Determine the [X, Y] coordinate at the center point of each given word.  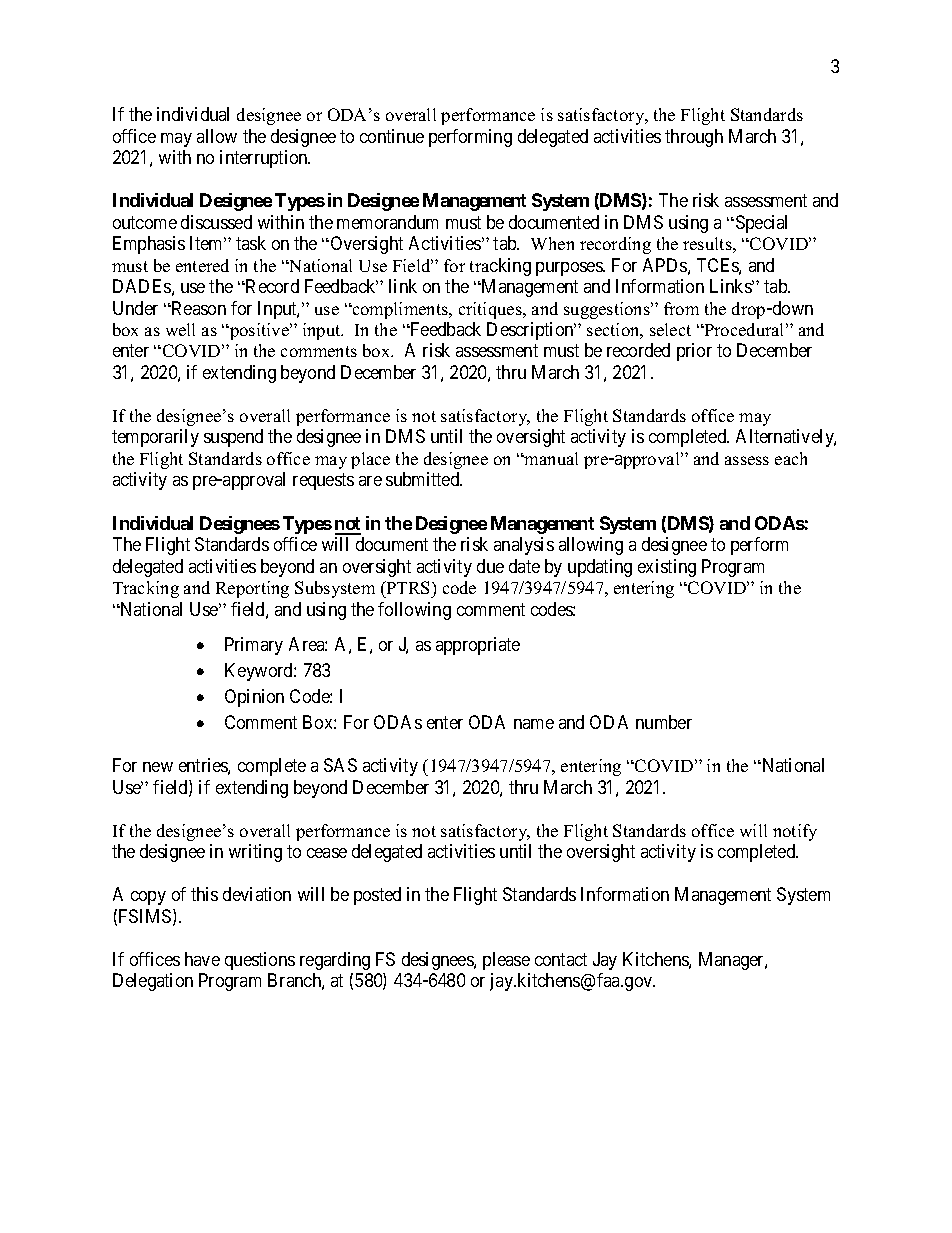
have [202, 959]
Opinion [254, 698]
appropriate [478, 646]
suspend [233, 438]
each [791, 458]
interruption [265, 159]
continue [392, 136]
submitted [424, 479]
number [664, 722]
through [694, 138]
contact [561, 959]
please [506, 961]
